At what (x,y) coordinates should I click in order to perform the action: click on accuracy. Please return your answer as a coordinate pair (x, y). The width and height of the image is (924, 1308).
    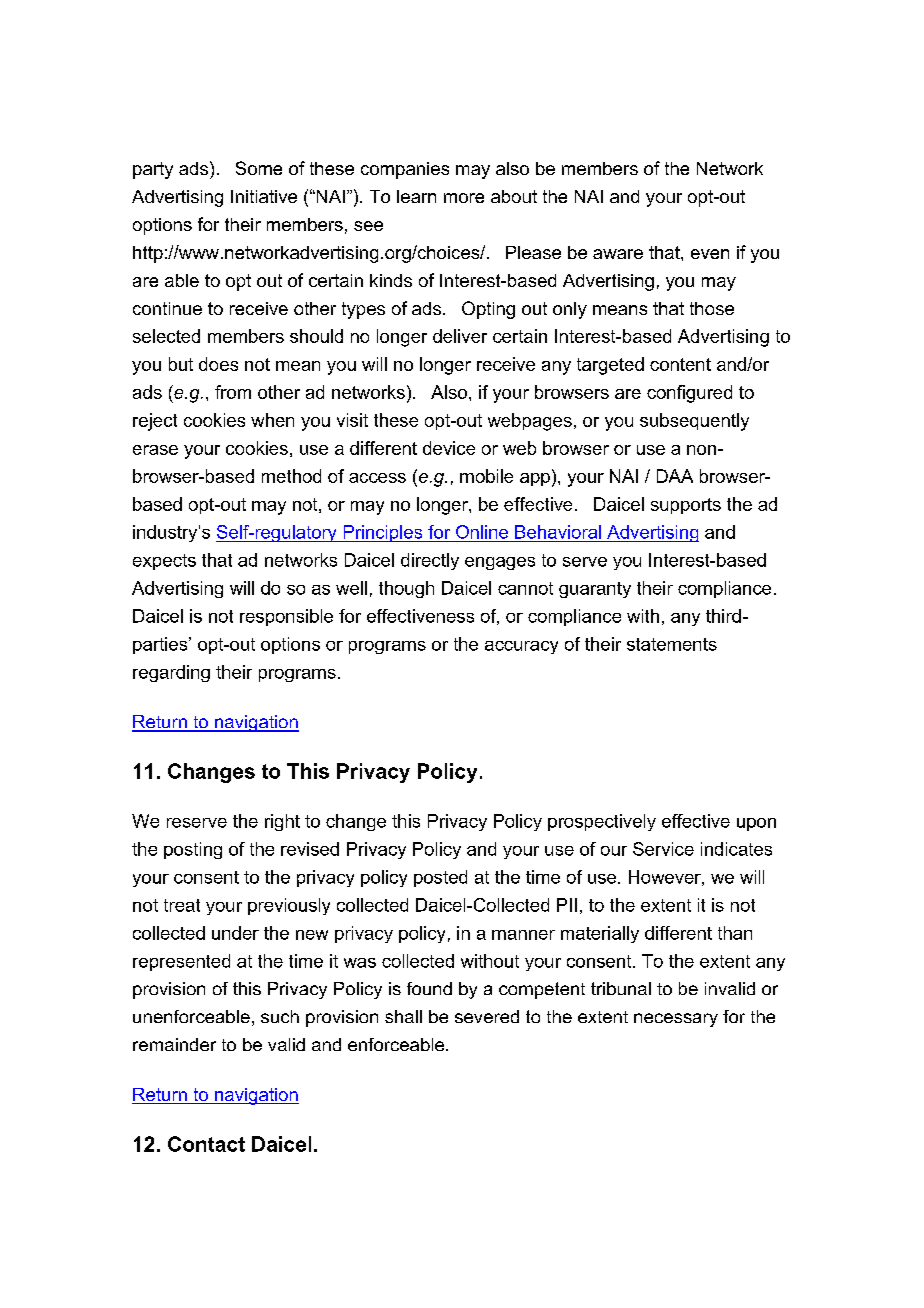
    Looking at the image, I should click on (521, 647).
